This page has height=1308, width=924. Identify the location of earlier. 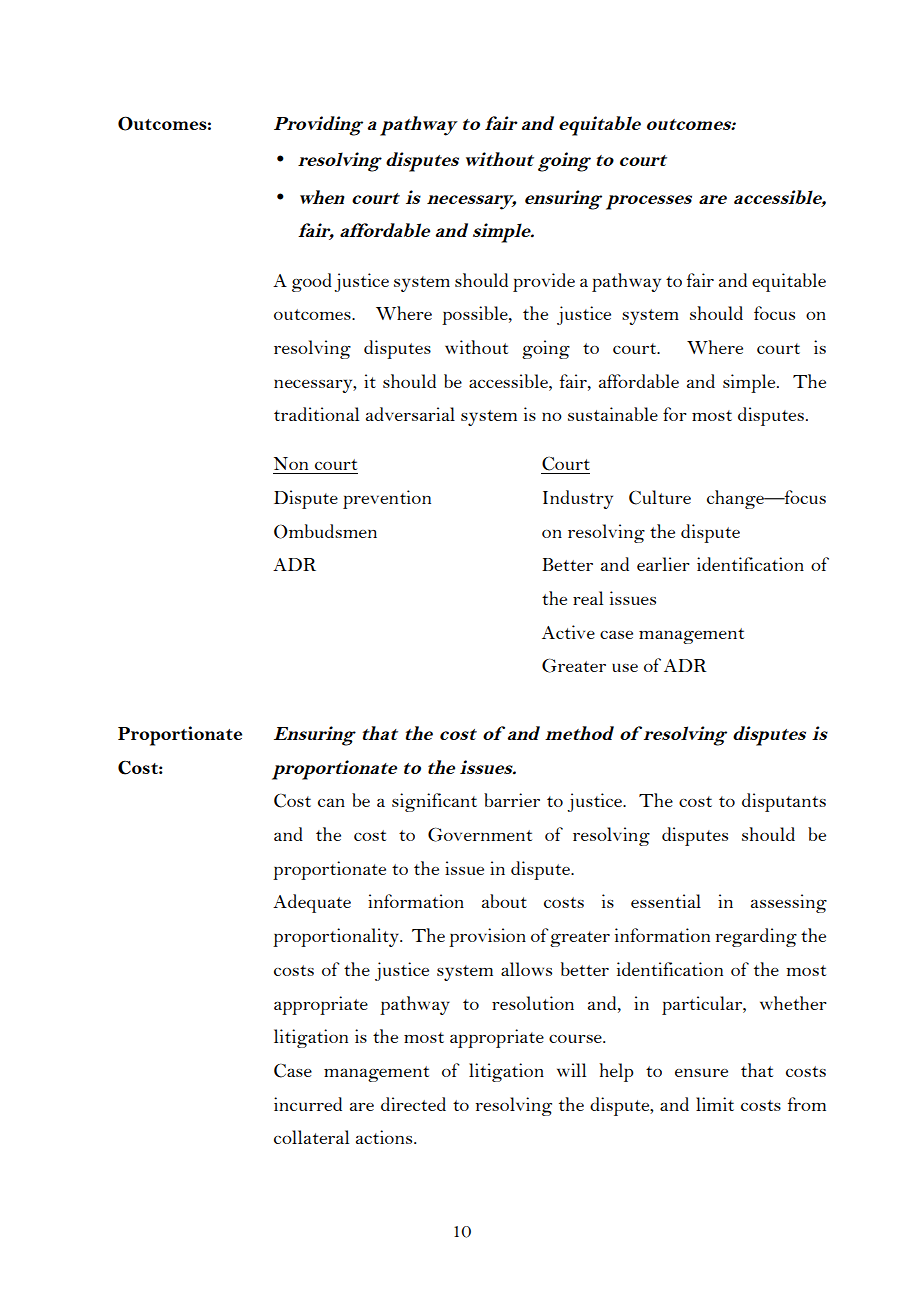
(663, 564).
